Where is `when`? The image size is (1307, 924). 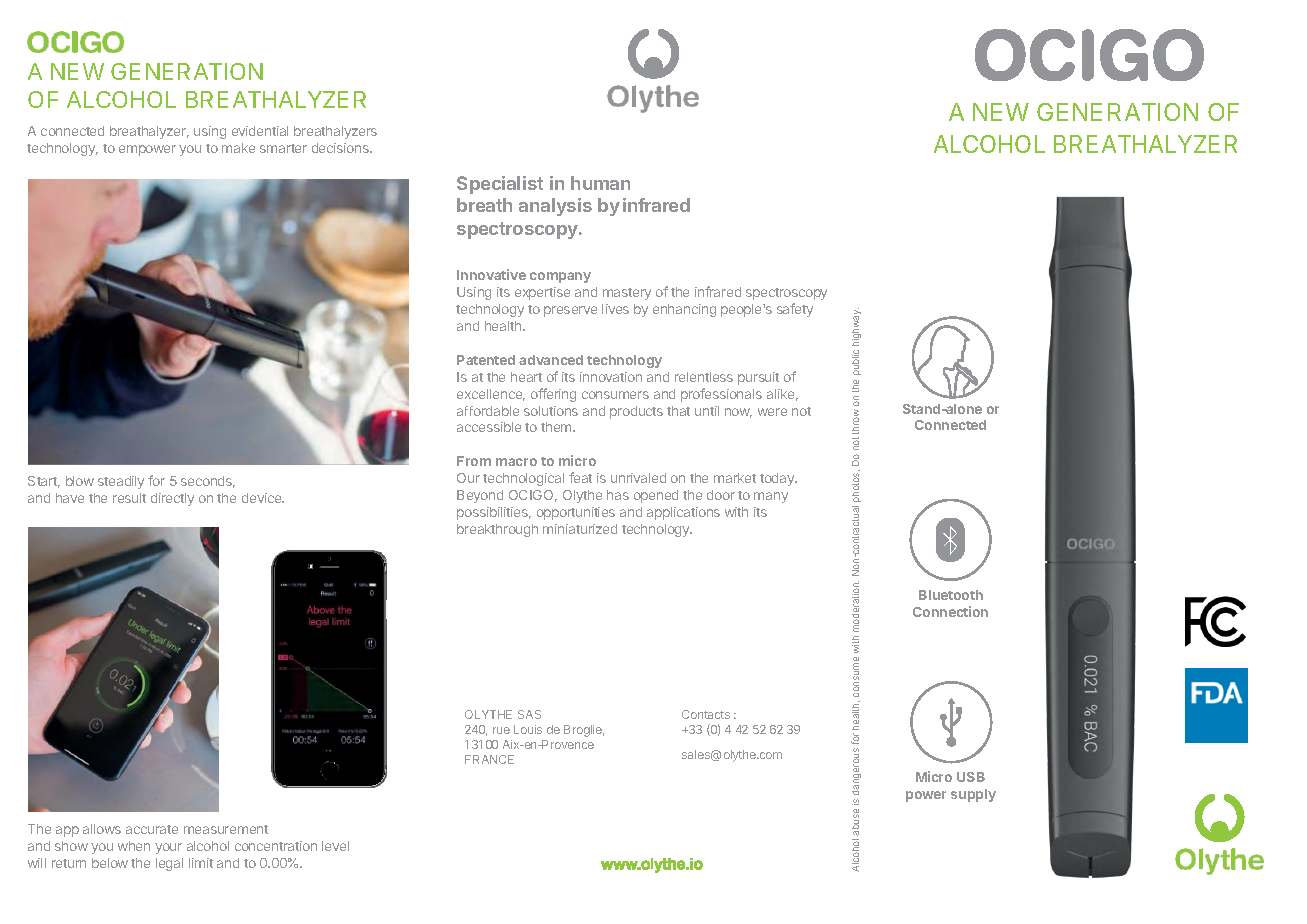 when is located at coordinates (134, 846).
